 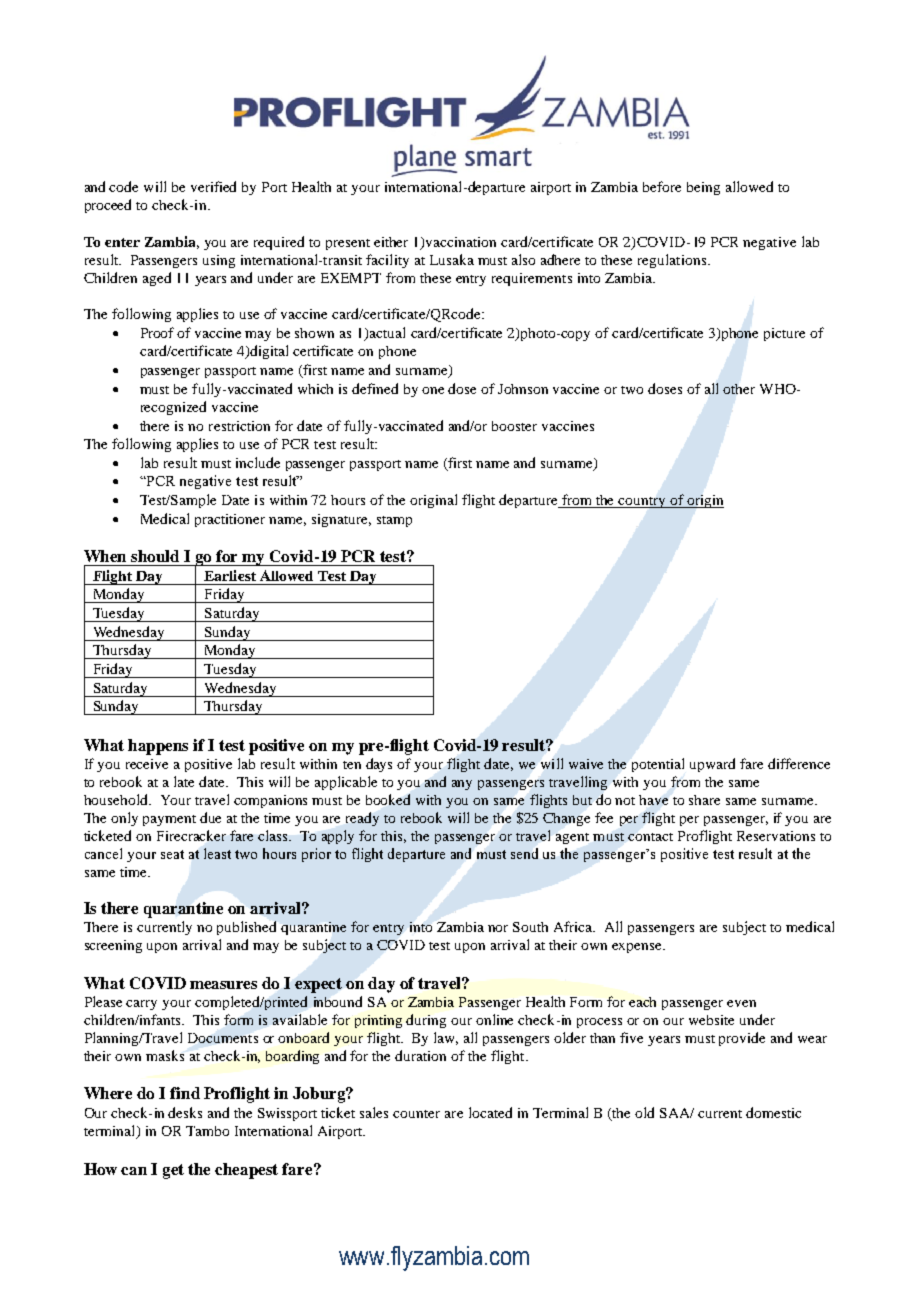 I want to click on being, so click(x=703, y=188).
